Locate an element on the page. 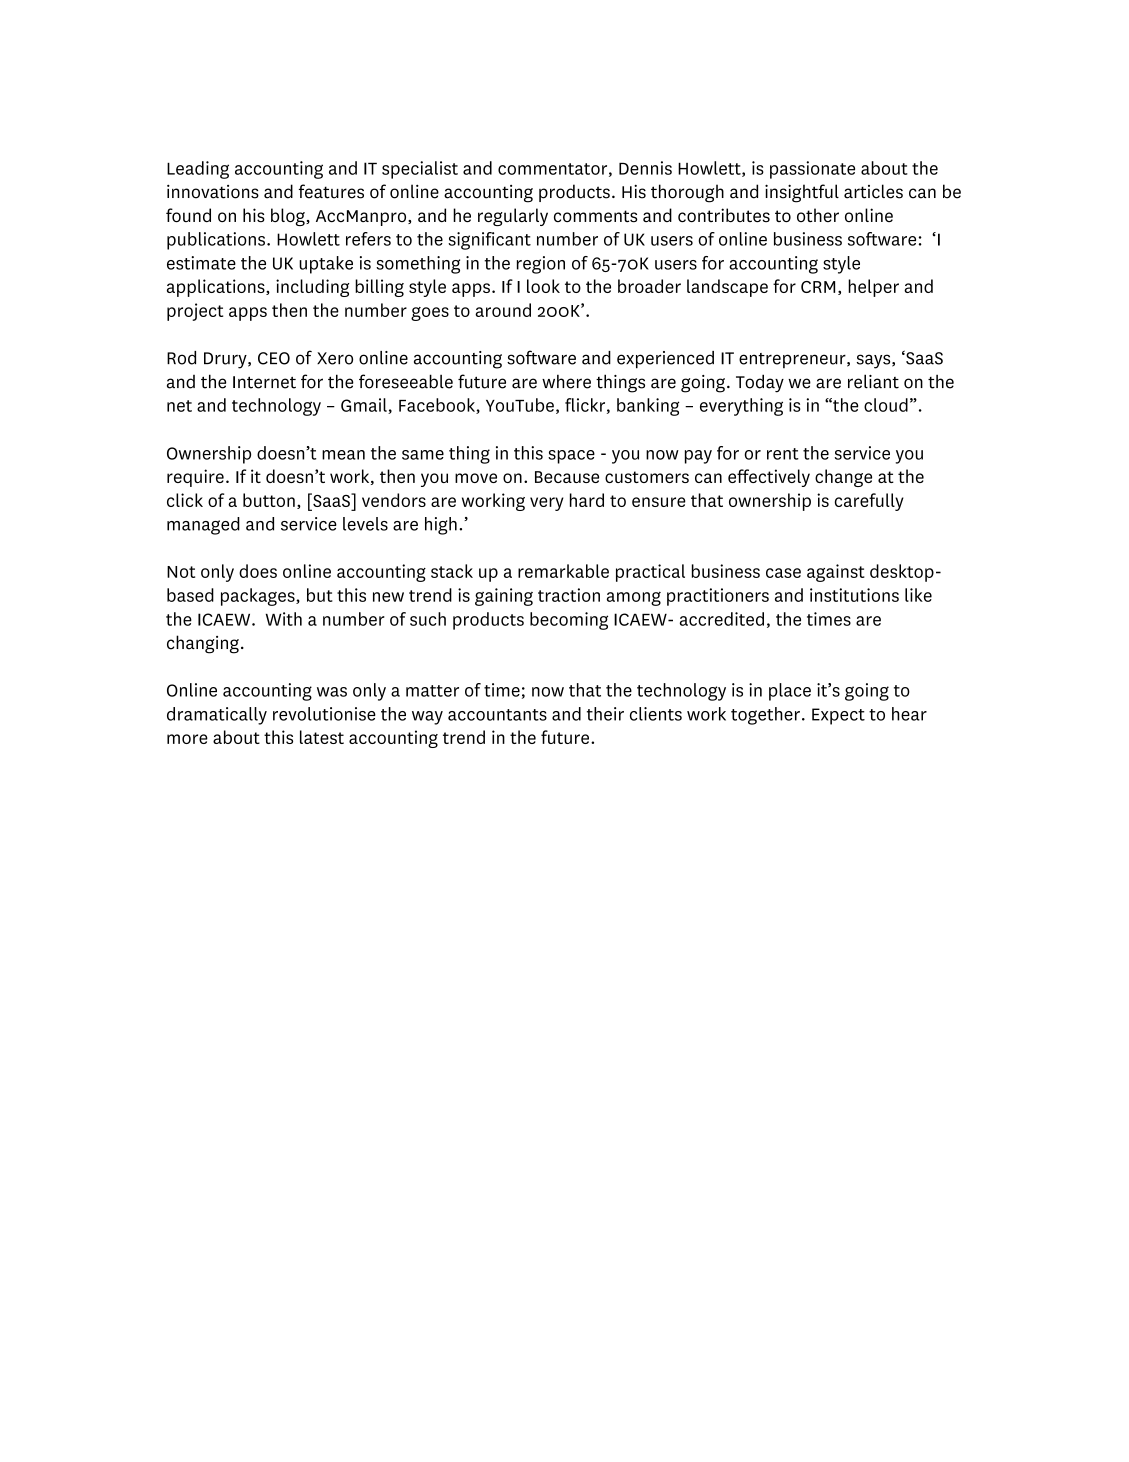 This document has width=1129, height=1462. rent is located at coordinates (783, 454).
